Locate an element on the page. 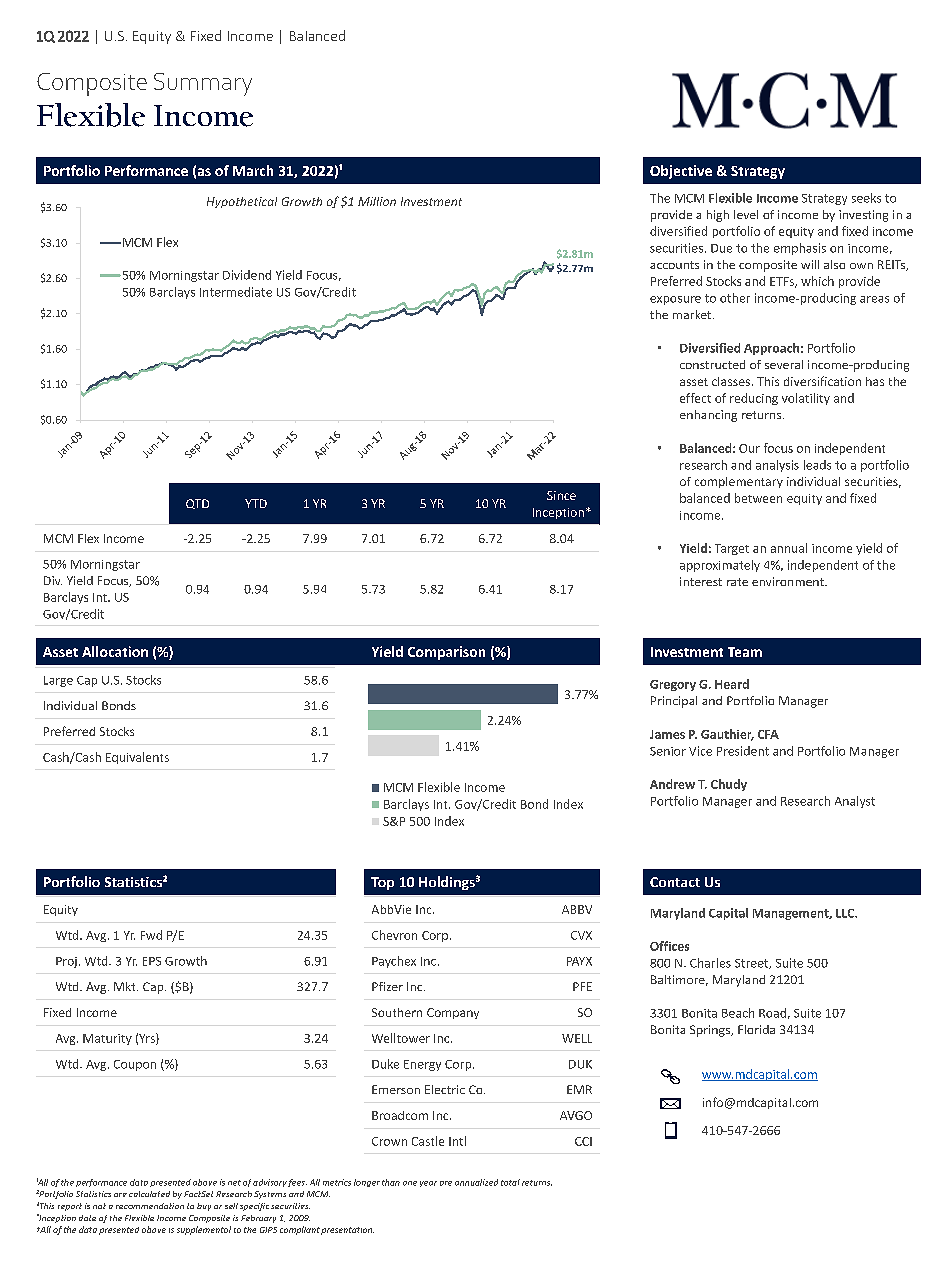 The height and width of the image is (1271, 952). Objective is located at coordinates (681, 172).
